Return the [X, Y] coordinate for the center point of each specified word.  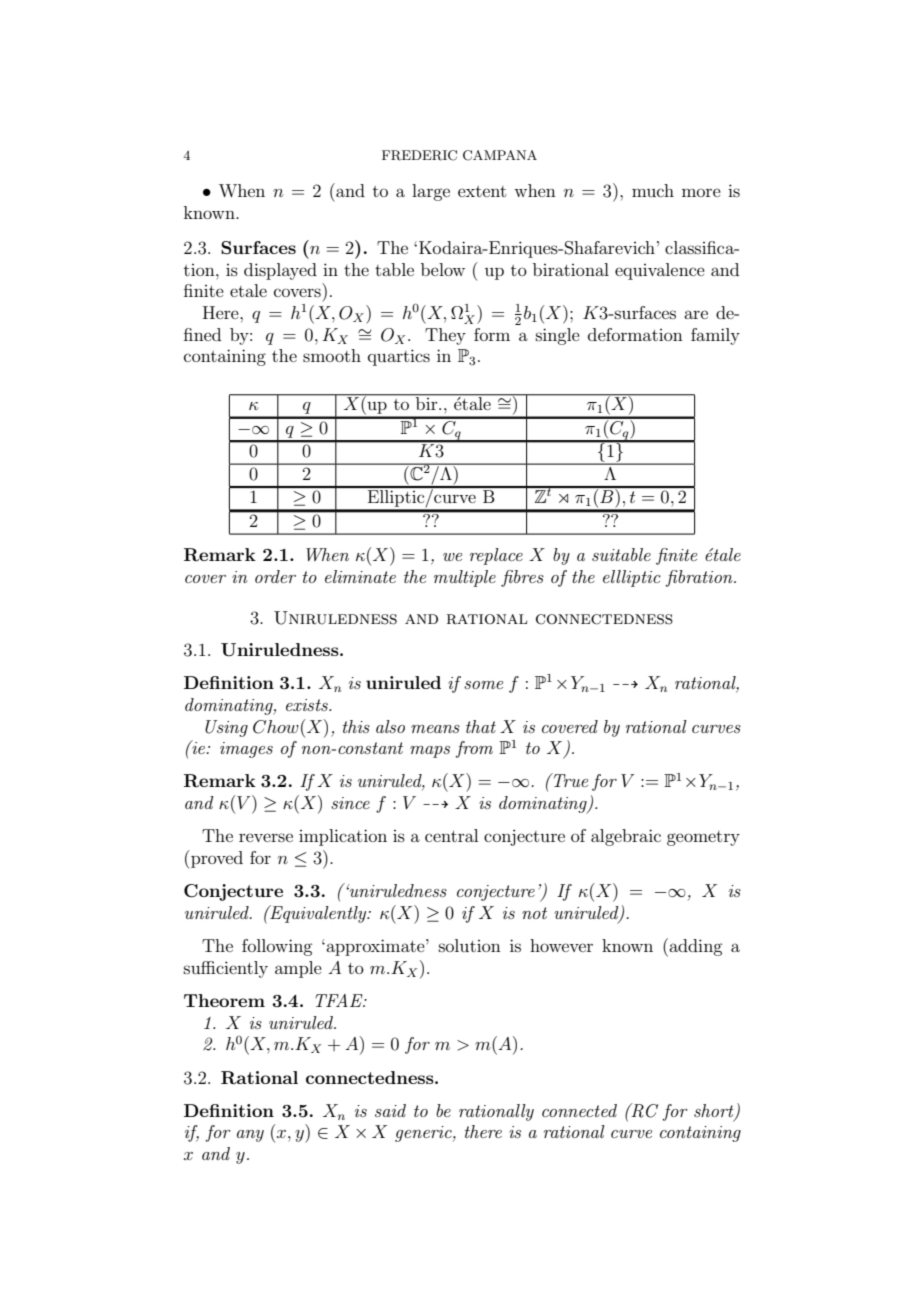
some [483, 685]
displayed [280, 271]
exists [308, 705]
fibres [522, 578]
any [250, 1136]
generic [424, 1134]
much [653, 190]
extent [482, 191]
